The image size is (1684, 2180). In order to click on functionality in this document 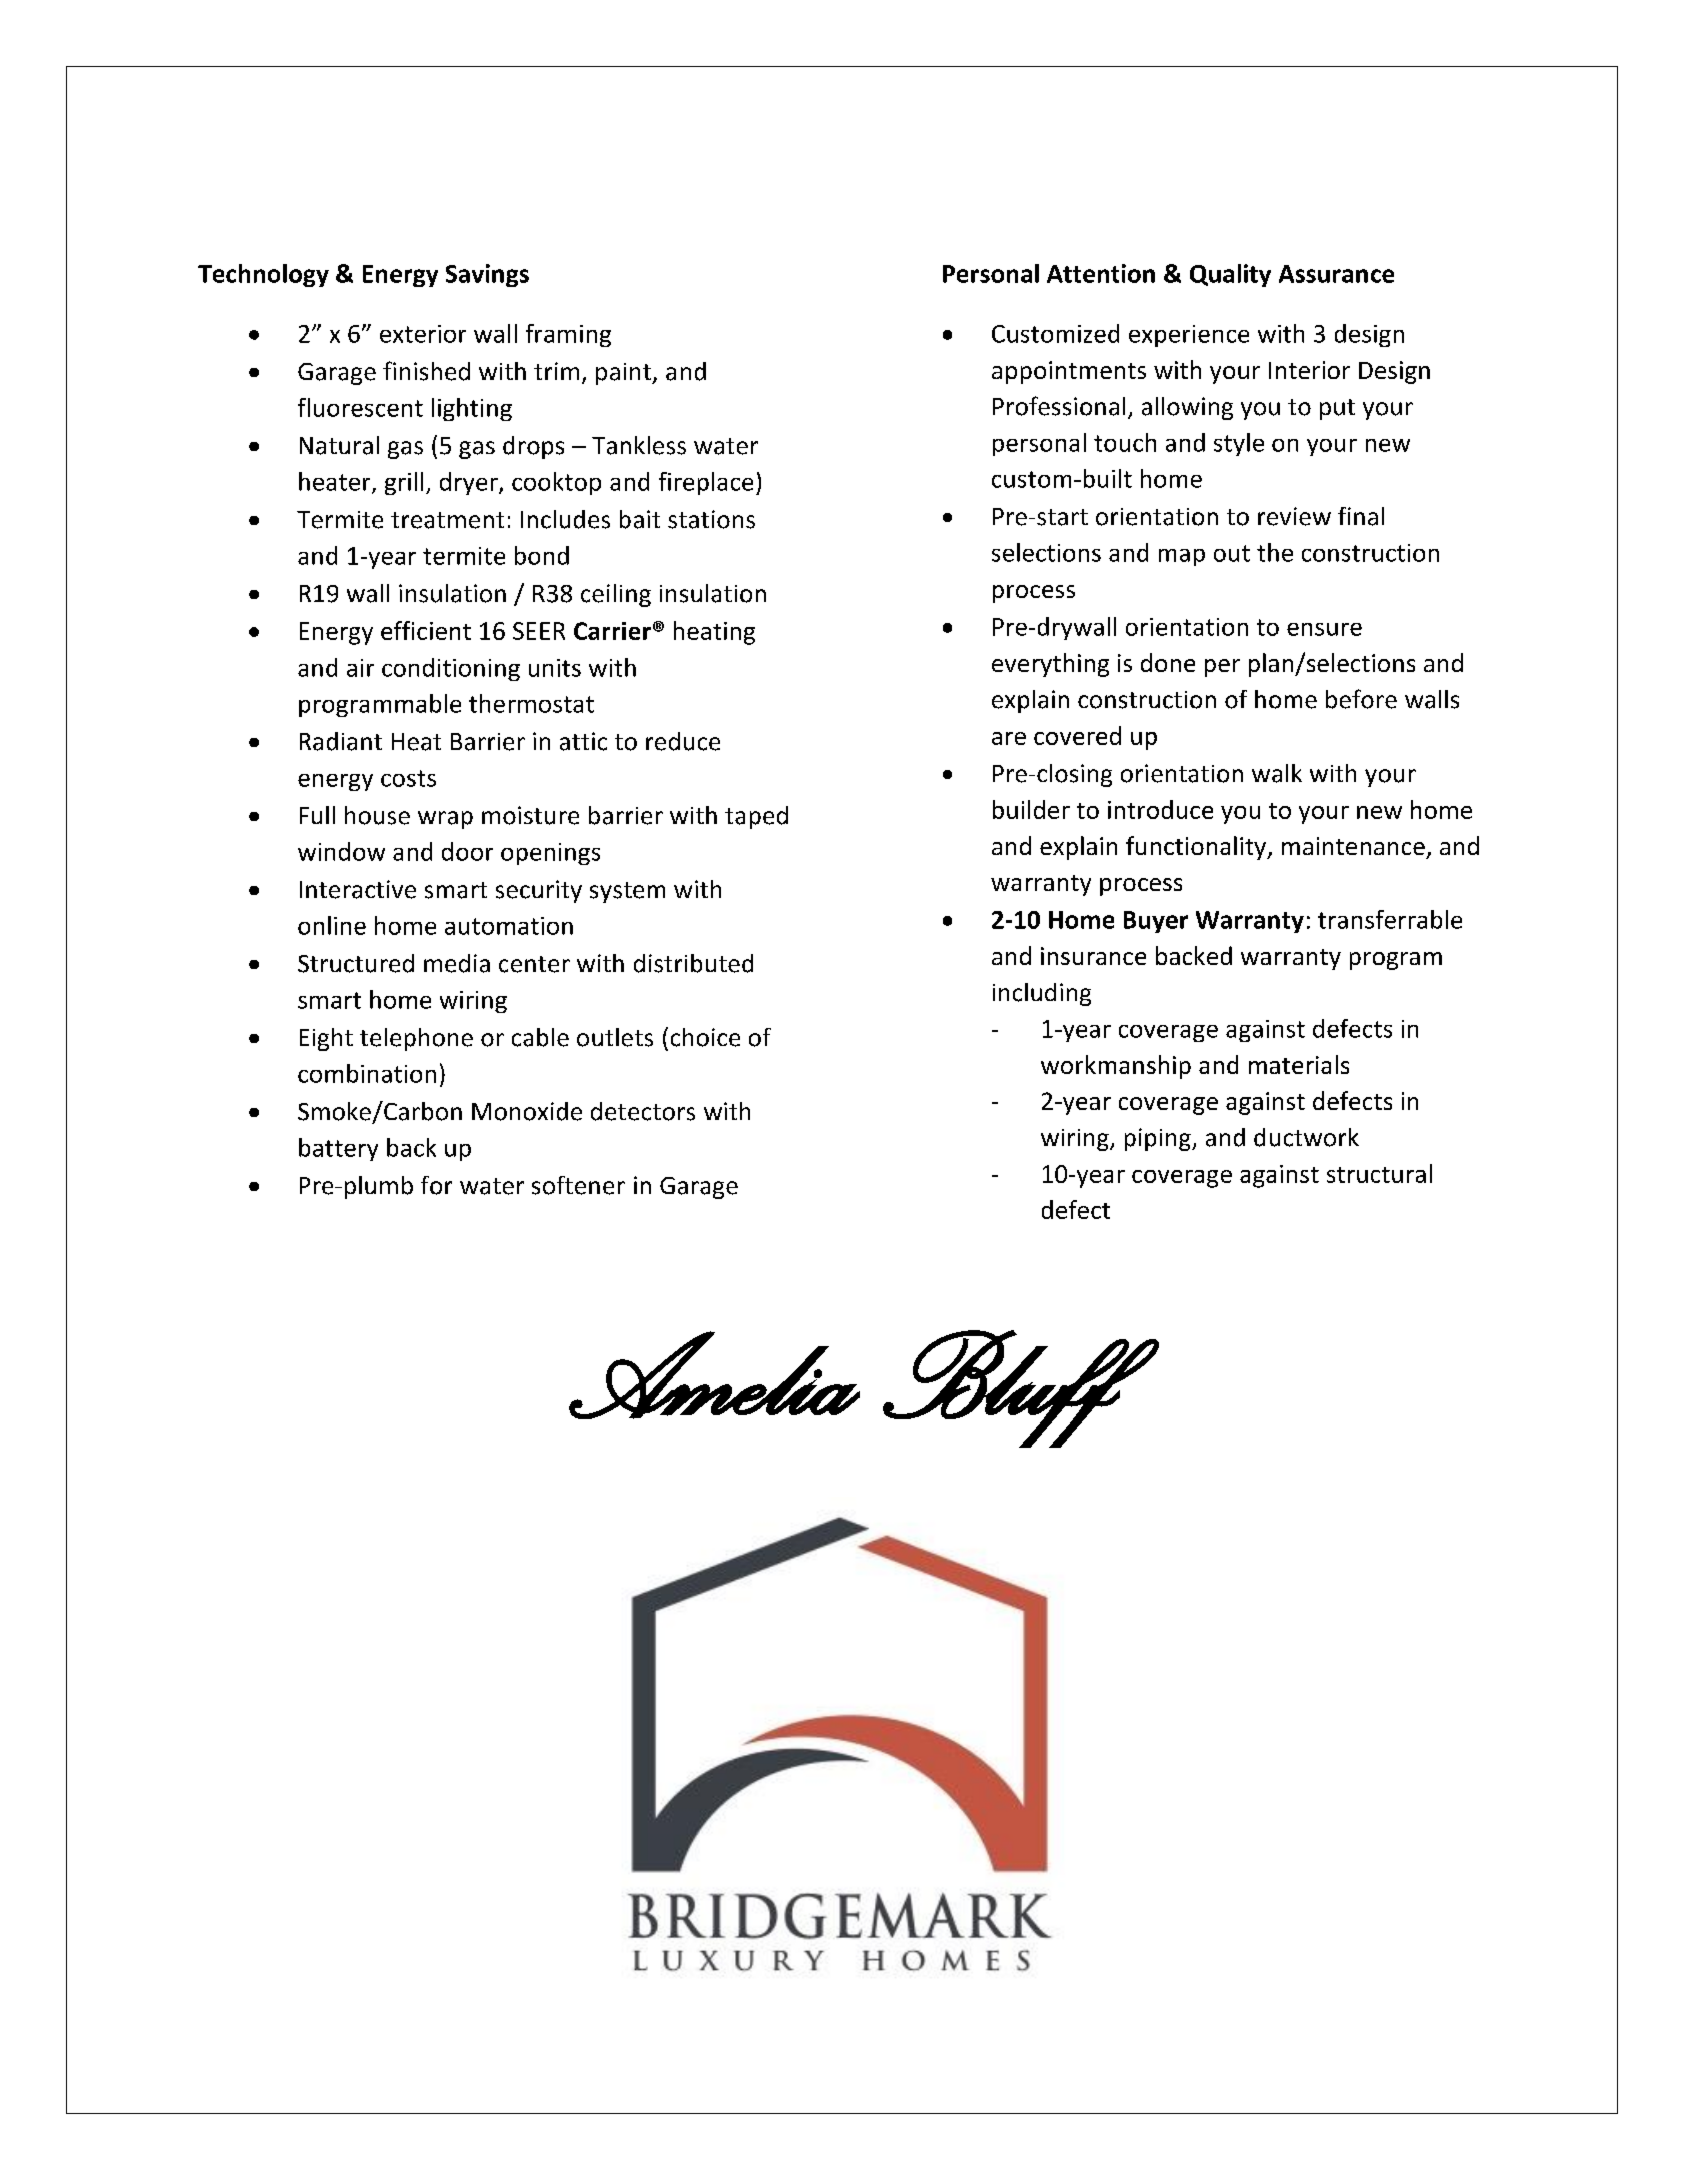, I will do `click(1197, 848)`.
